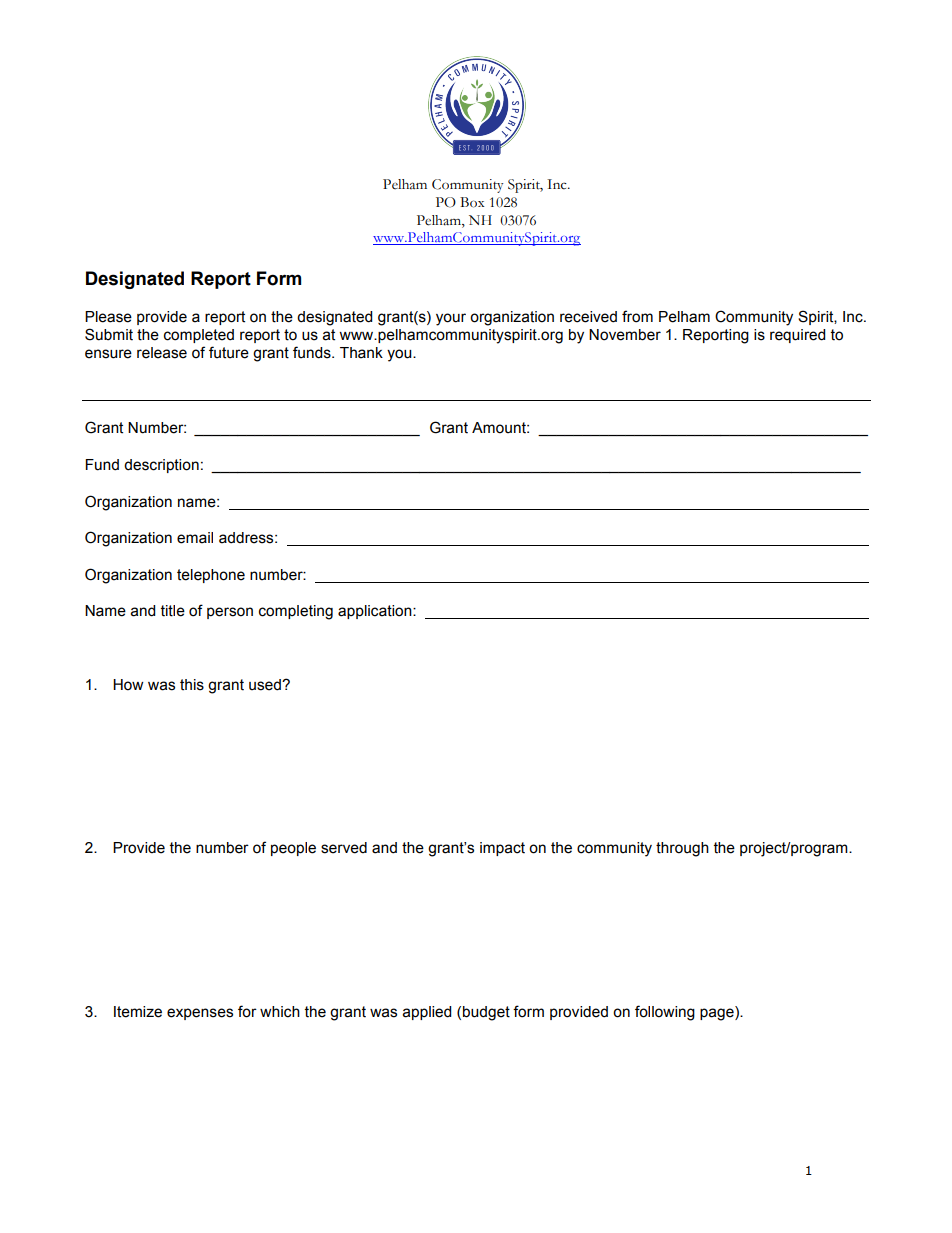 The height and width of the image is (1233, 952). What do you see at coordinates (200, 1014) in the image?
I see `expenses` at bounding box center [200, 1014].
